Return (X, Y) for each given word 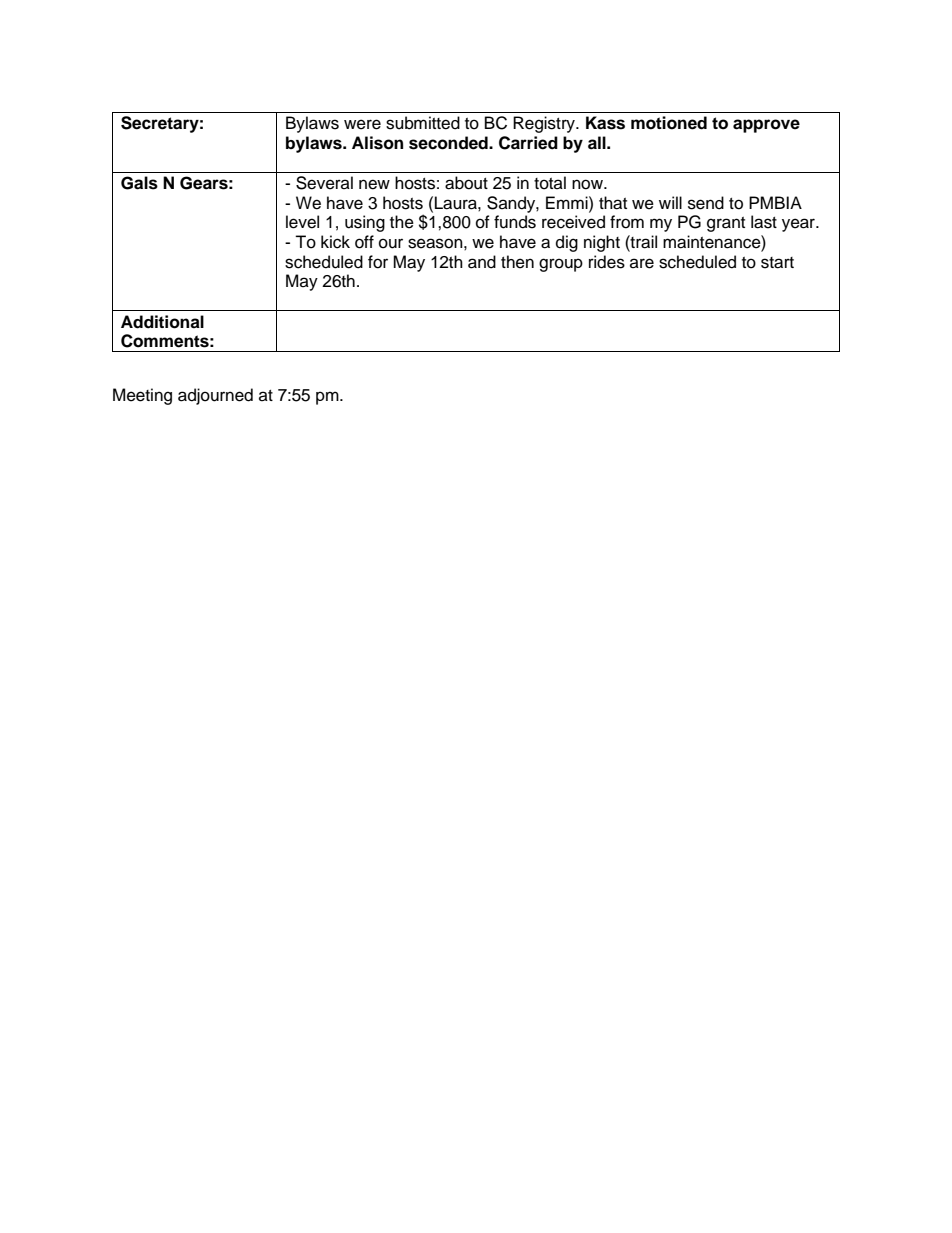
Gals (139, 183)
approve (766, 126)
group (561, 265)
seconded (449, 143)
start (777, 263)
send (706, 203)
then (517, 262)
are (642, 263)
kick (335, 242)
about (466, 183)
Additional (162, 322)
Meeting (142, 396)
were (362, 124)
